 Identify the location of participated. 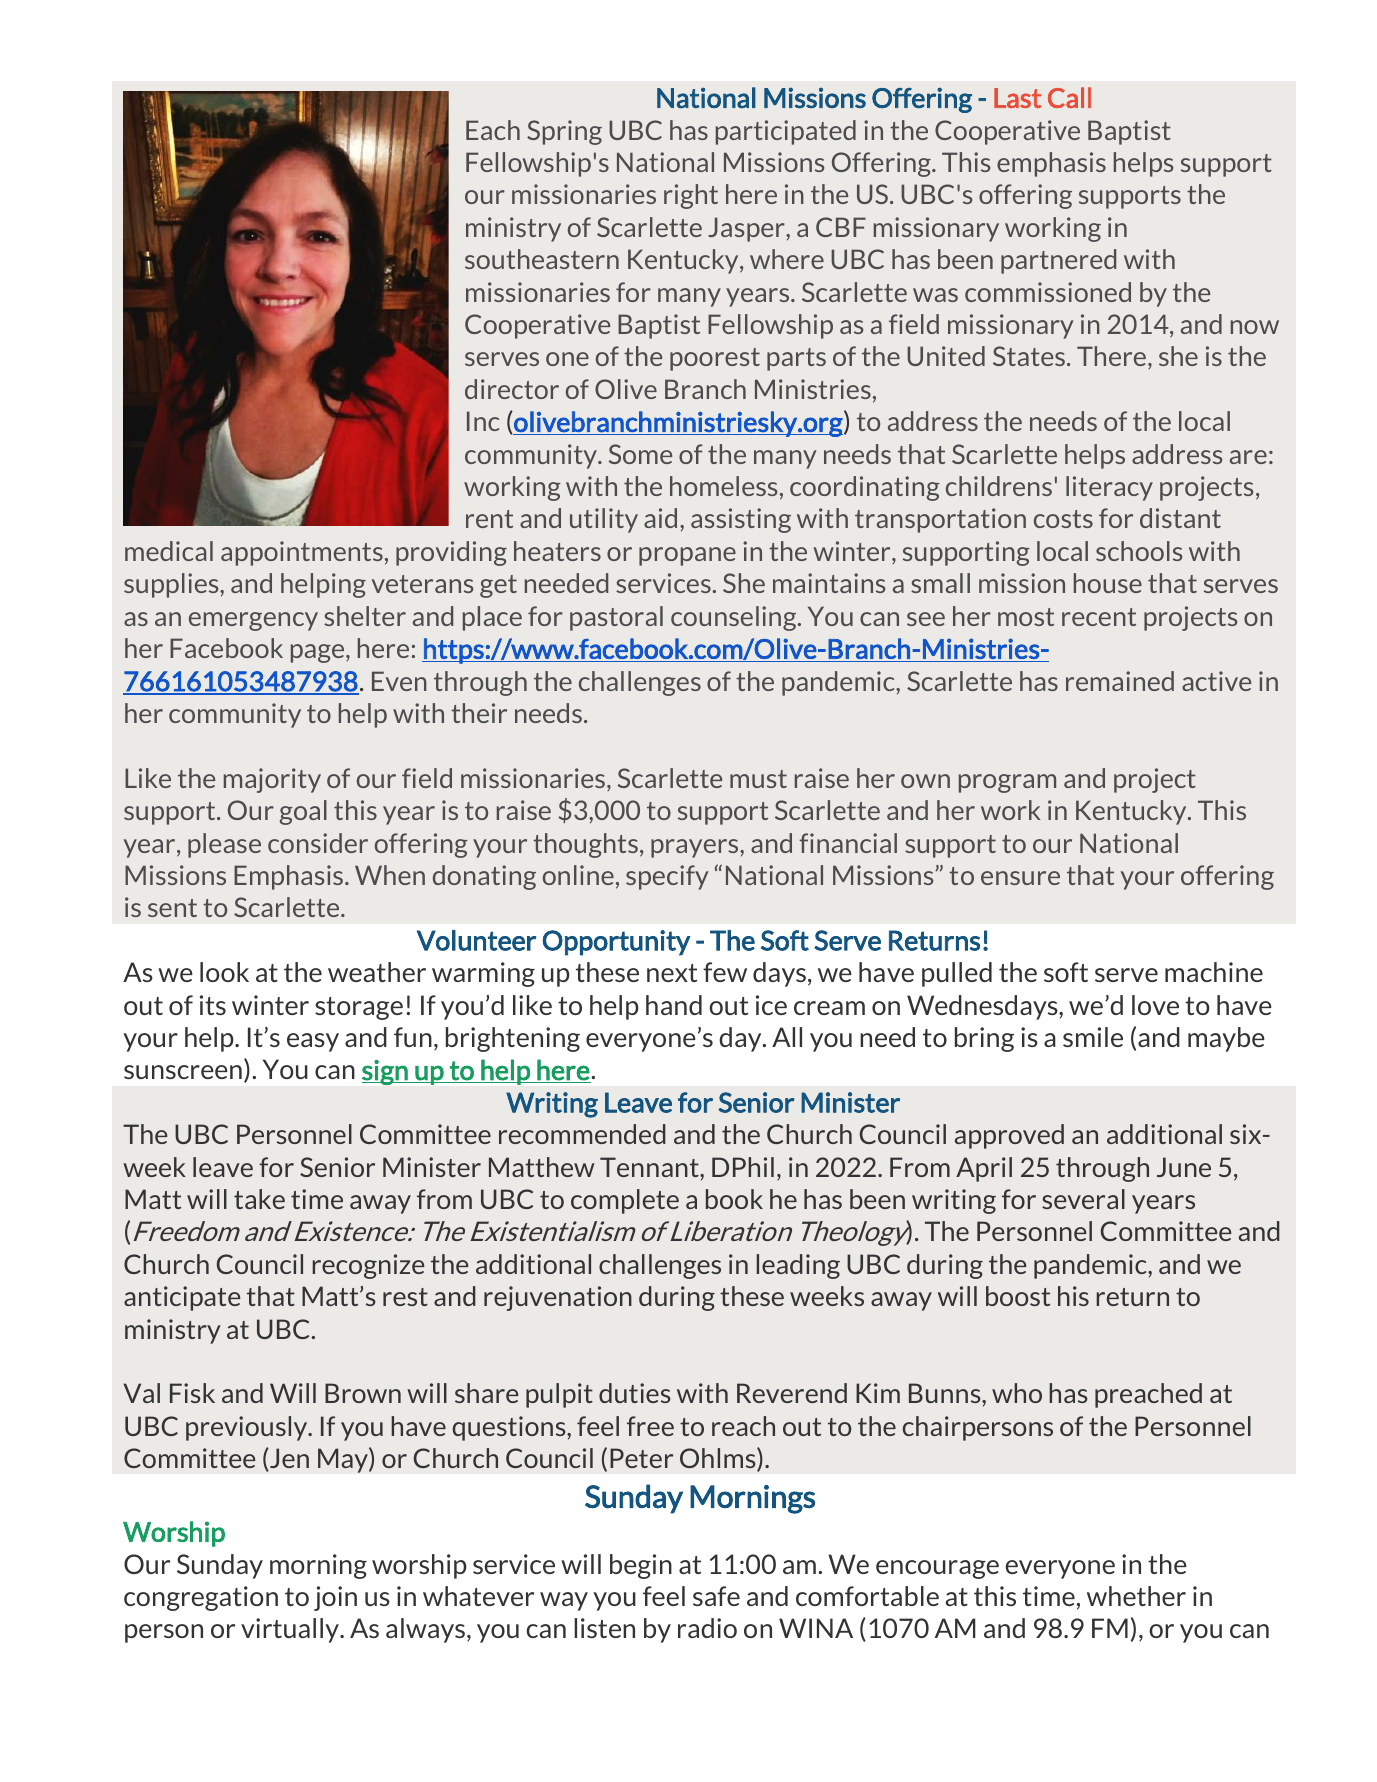
(786, 132).
